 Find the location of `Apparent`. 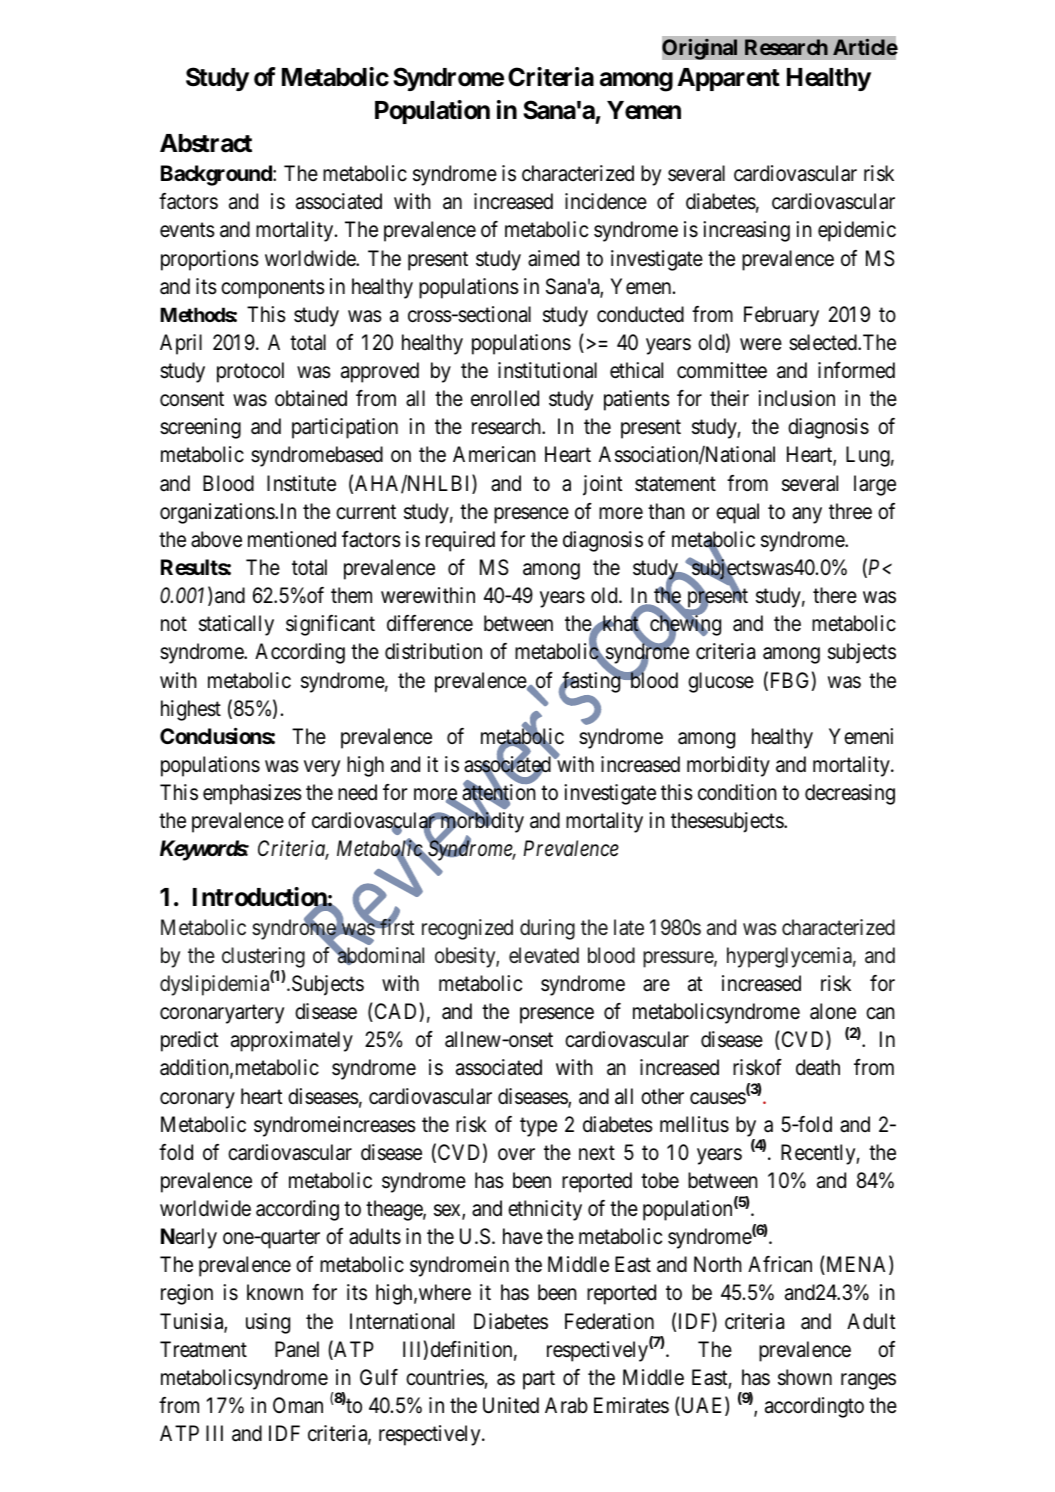

Apparent is located at coordinates (728, 79).
